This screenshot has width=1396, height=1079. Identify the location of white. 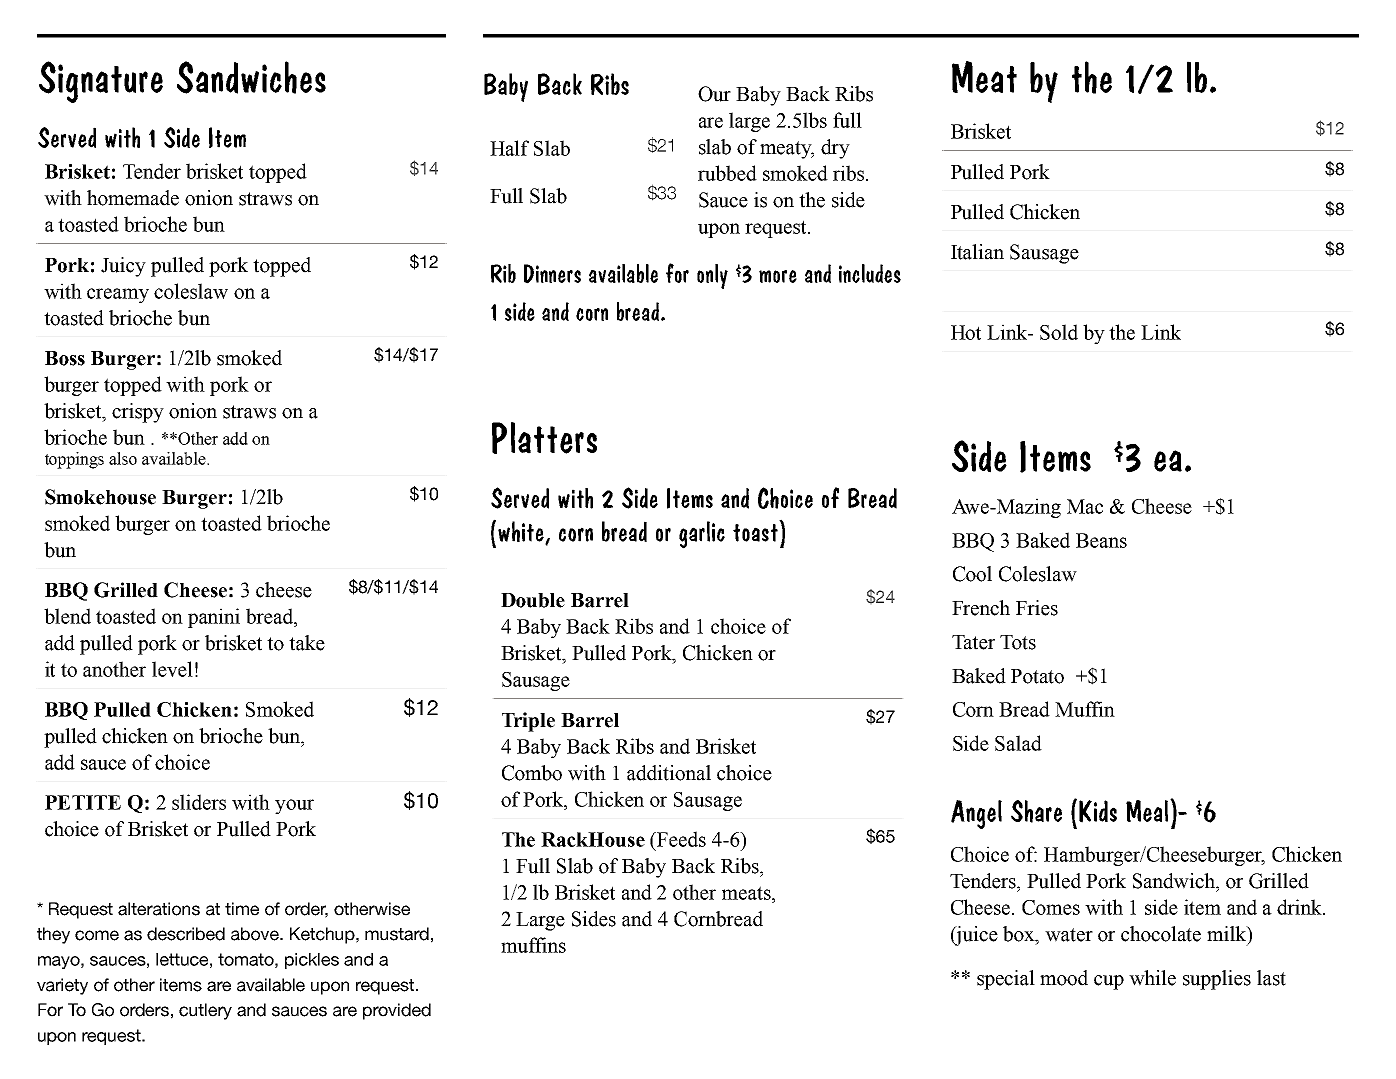
(522, 533).
